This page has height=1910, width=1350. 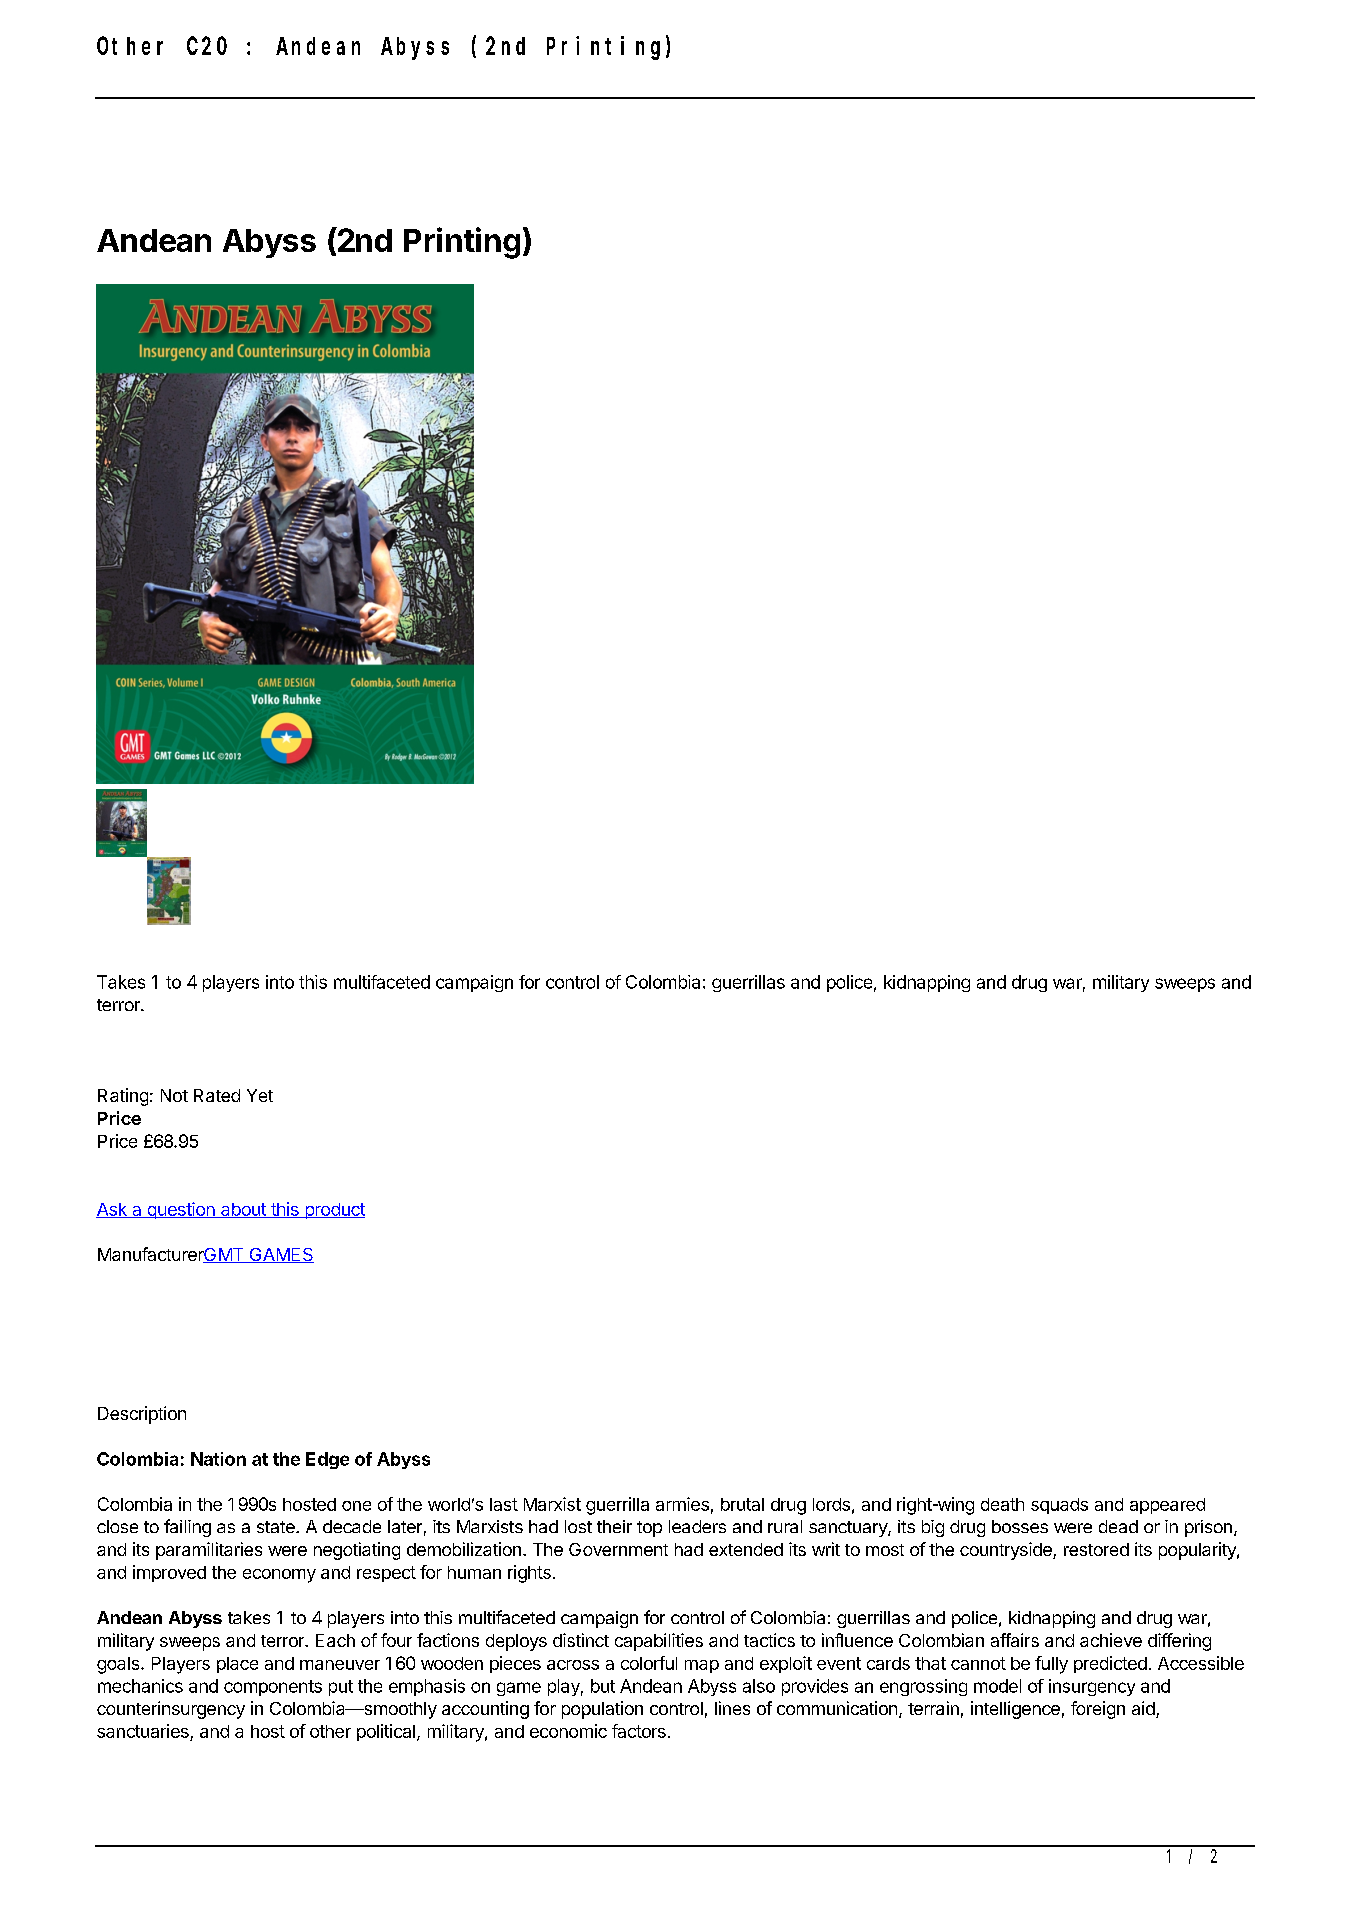 What do you see at coordinates (217, 1095) in the page?
I see `Rated` at bounding box center [217, 1095].
